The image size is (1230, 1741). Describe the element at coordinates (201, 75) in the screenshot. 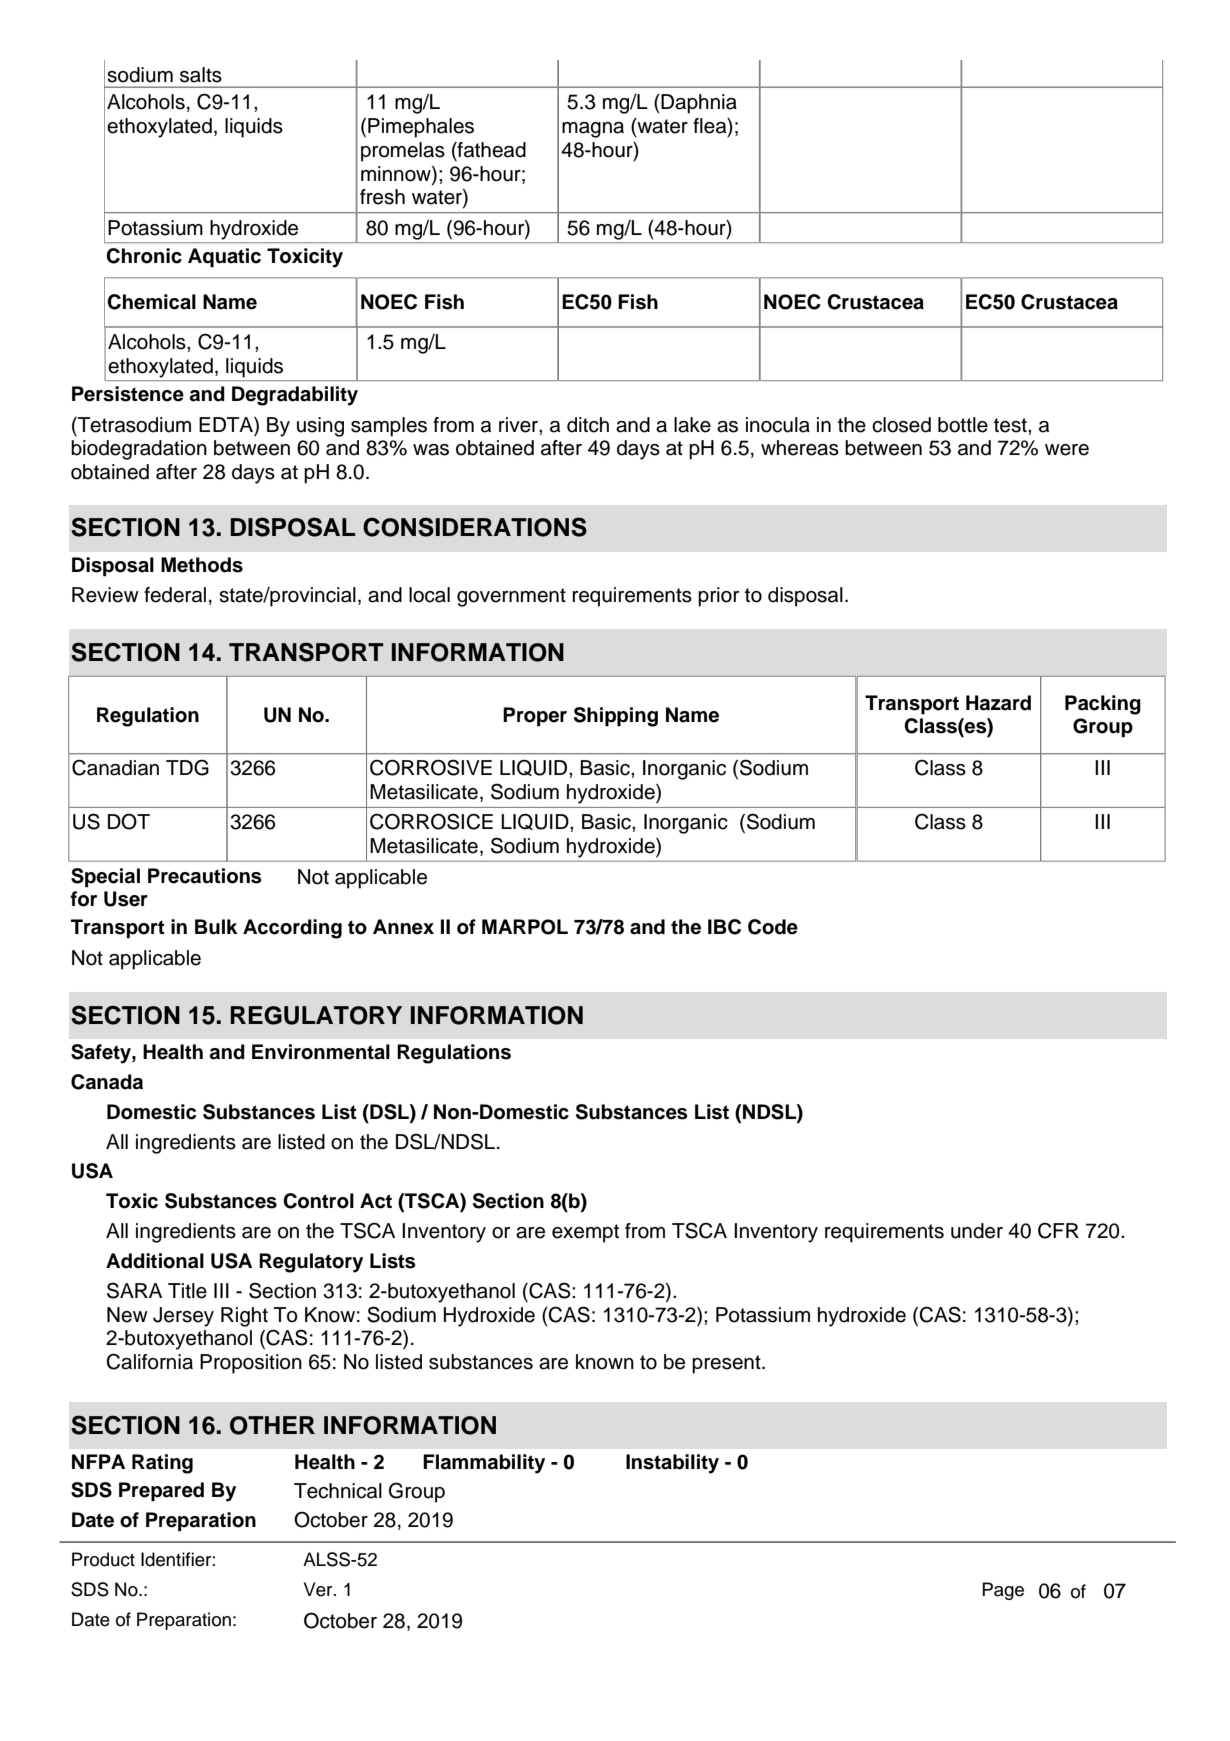

I see `salts` at that location.
